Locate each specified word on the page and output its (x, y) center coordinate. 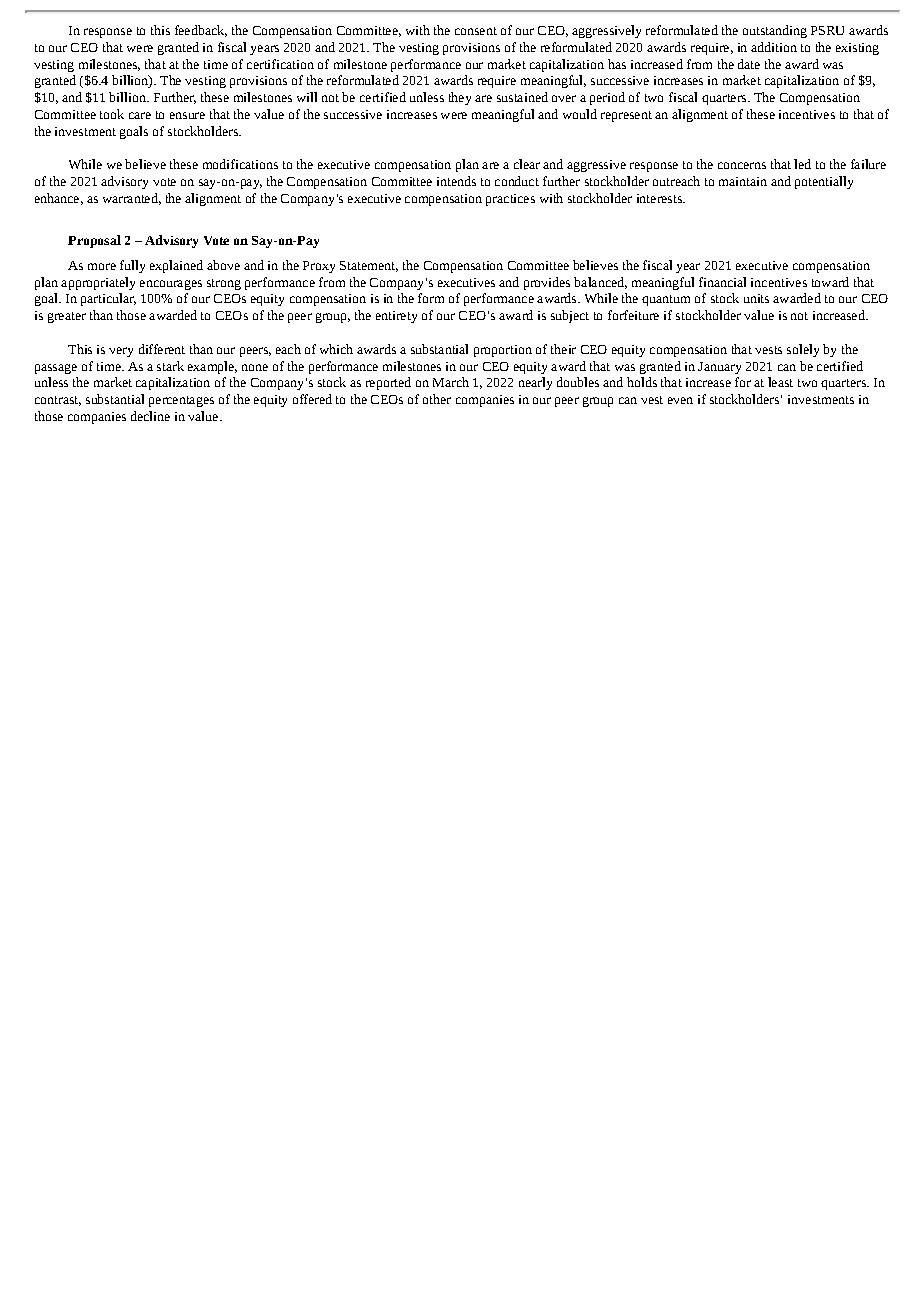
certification (280, 64)
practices (510, 200)
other (437, 399)
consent (476, 31)
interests (660, 198)
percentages (181, 401)
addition (774, 47)
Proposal (94, 241)
